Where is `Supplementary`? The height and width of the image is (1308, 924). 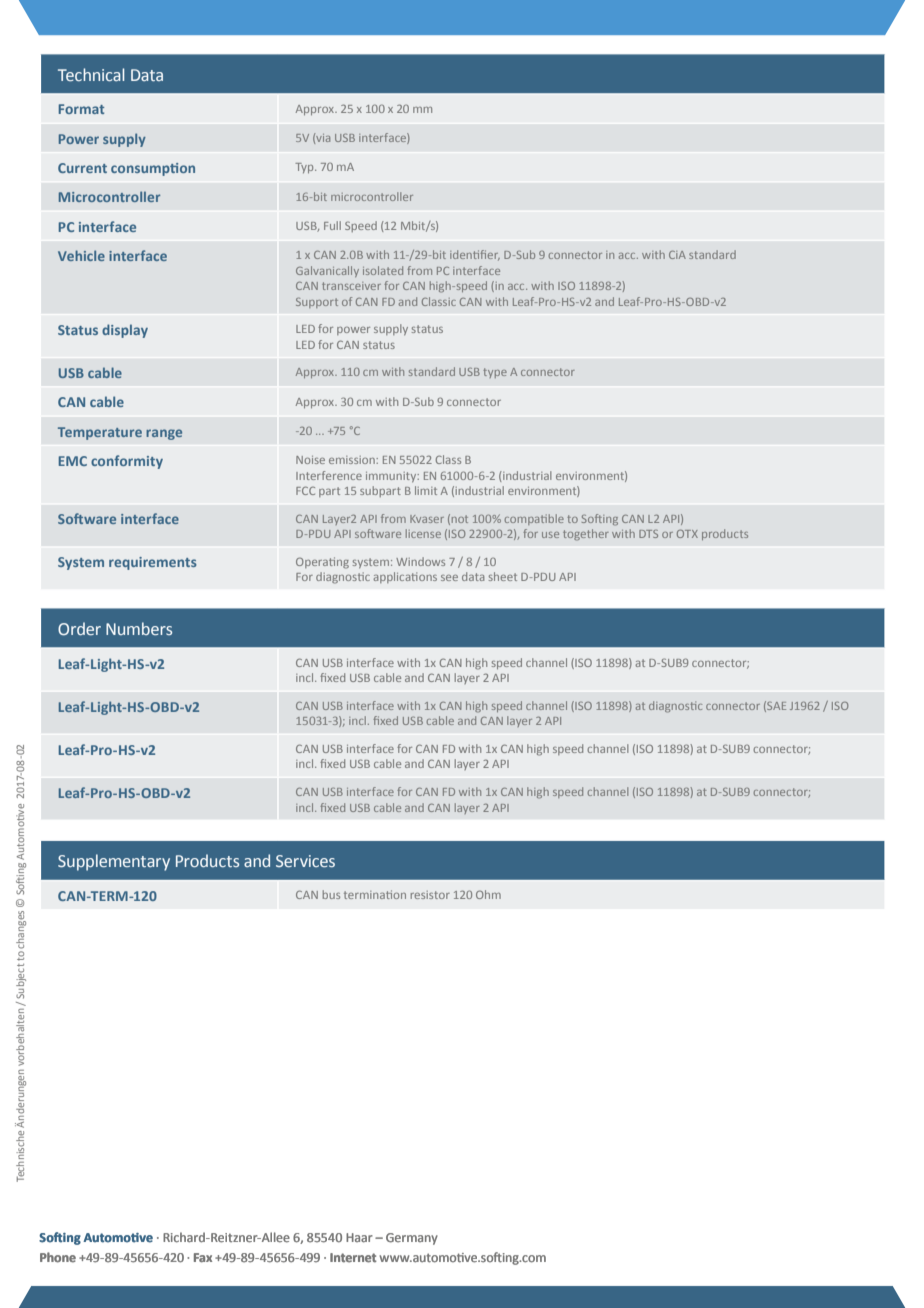 Supplementary is located at coordinates (114, 862).
